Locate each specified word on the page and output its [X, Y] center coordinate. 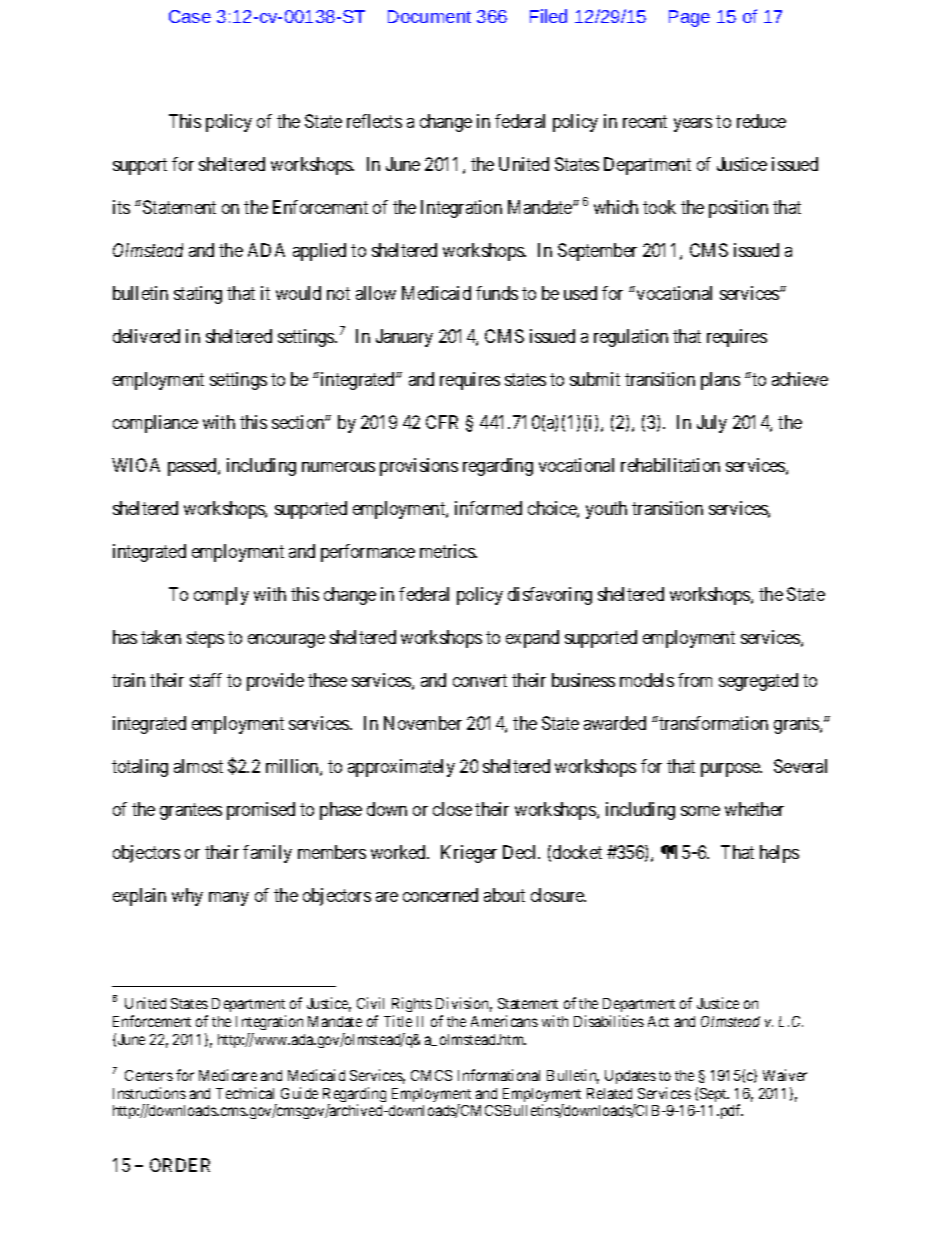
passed [193, 467]
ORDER [180, 1165]
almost [198, 766]
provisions [419, 467]
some [700, 811]
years [693, 125]
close [452, 809]
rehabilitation [670, 465]
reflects [374, 121]
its [121, 207]
